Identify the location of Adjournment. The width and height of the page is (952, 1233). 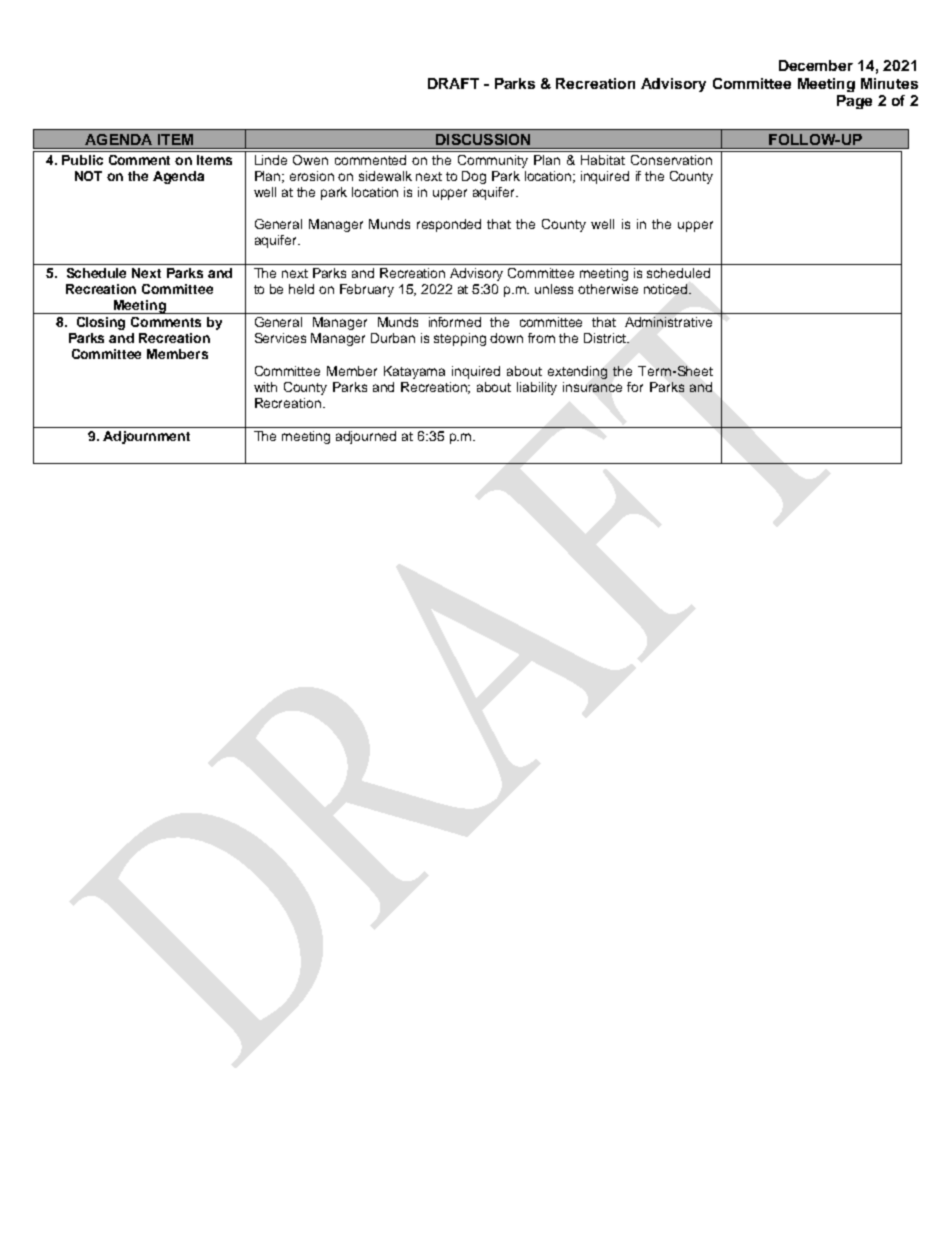
(146, 437).
